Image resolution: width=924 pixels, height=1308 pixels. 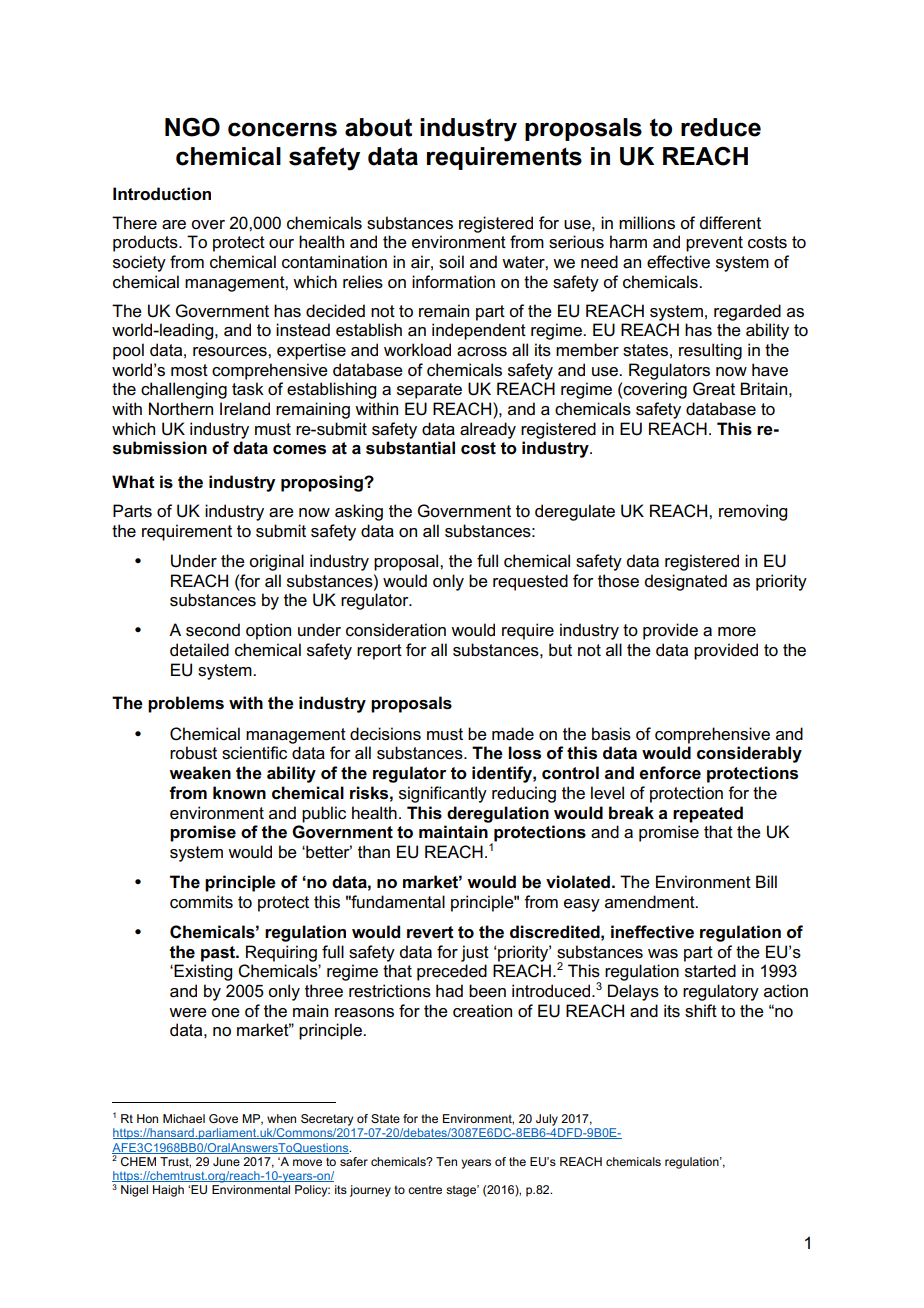 I want to click on July, so click(x=547, y=1120).
